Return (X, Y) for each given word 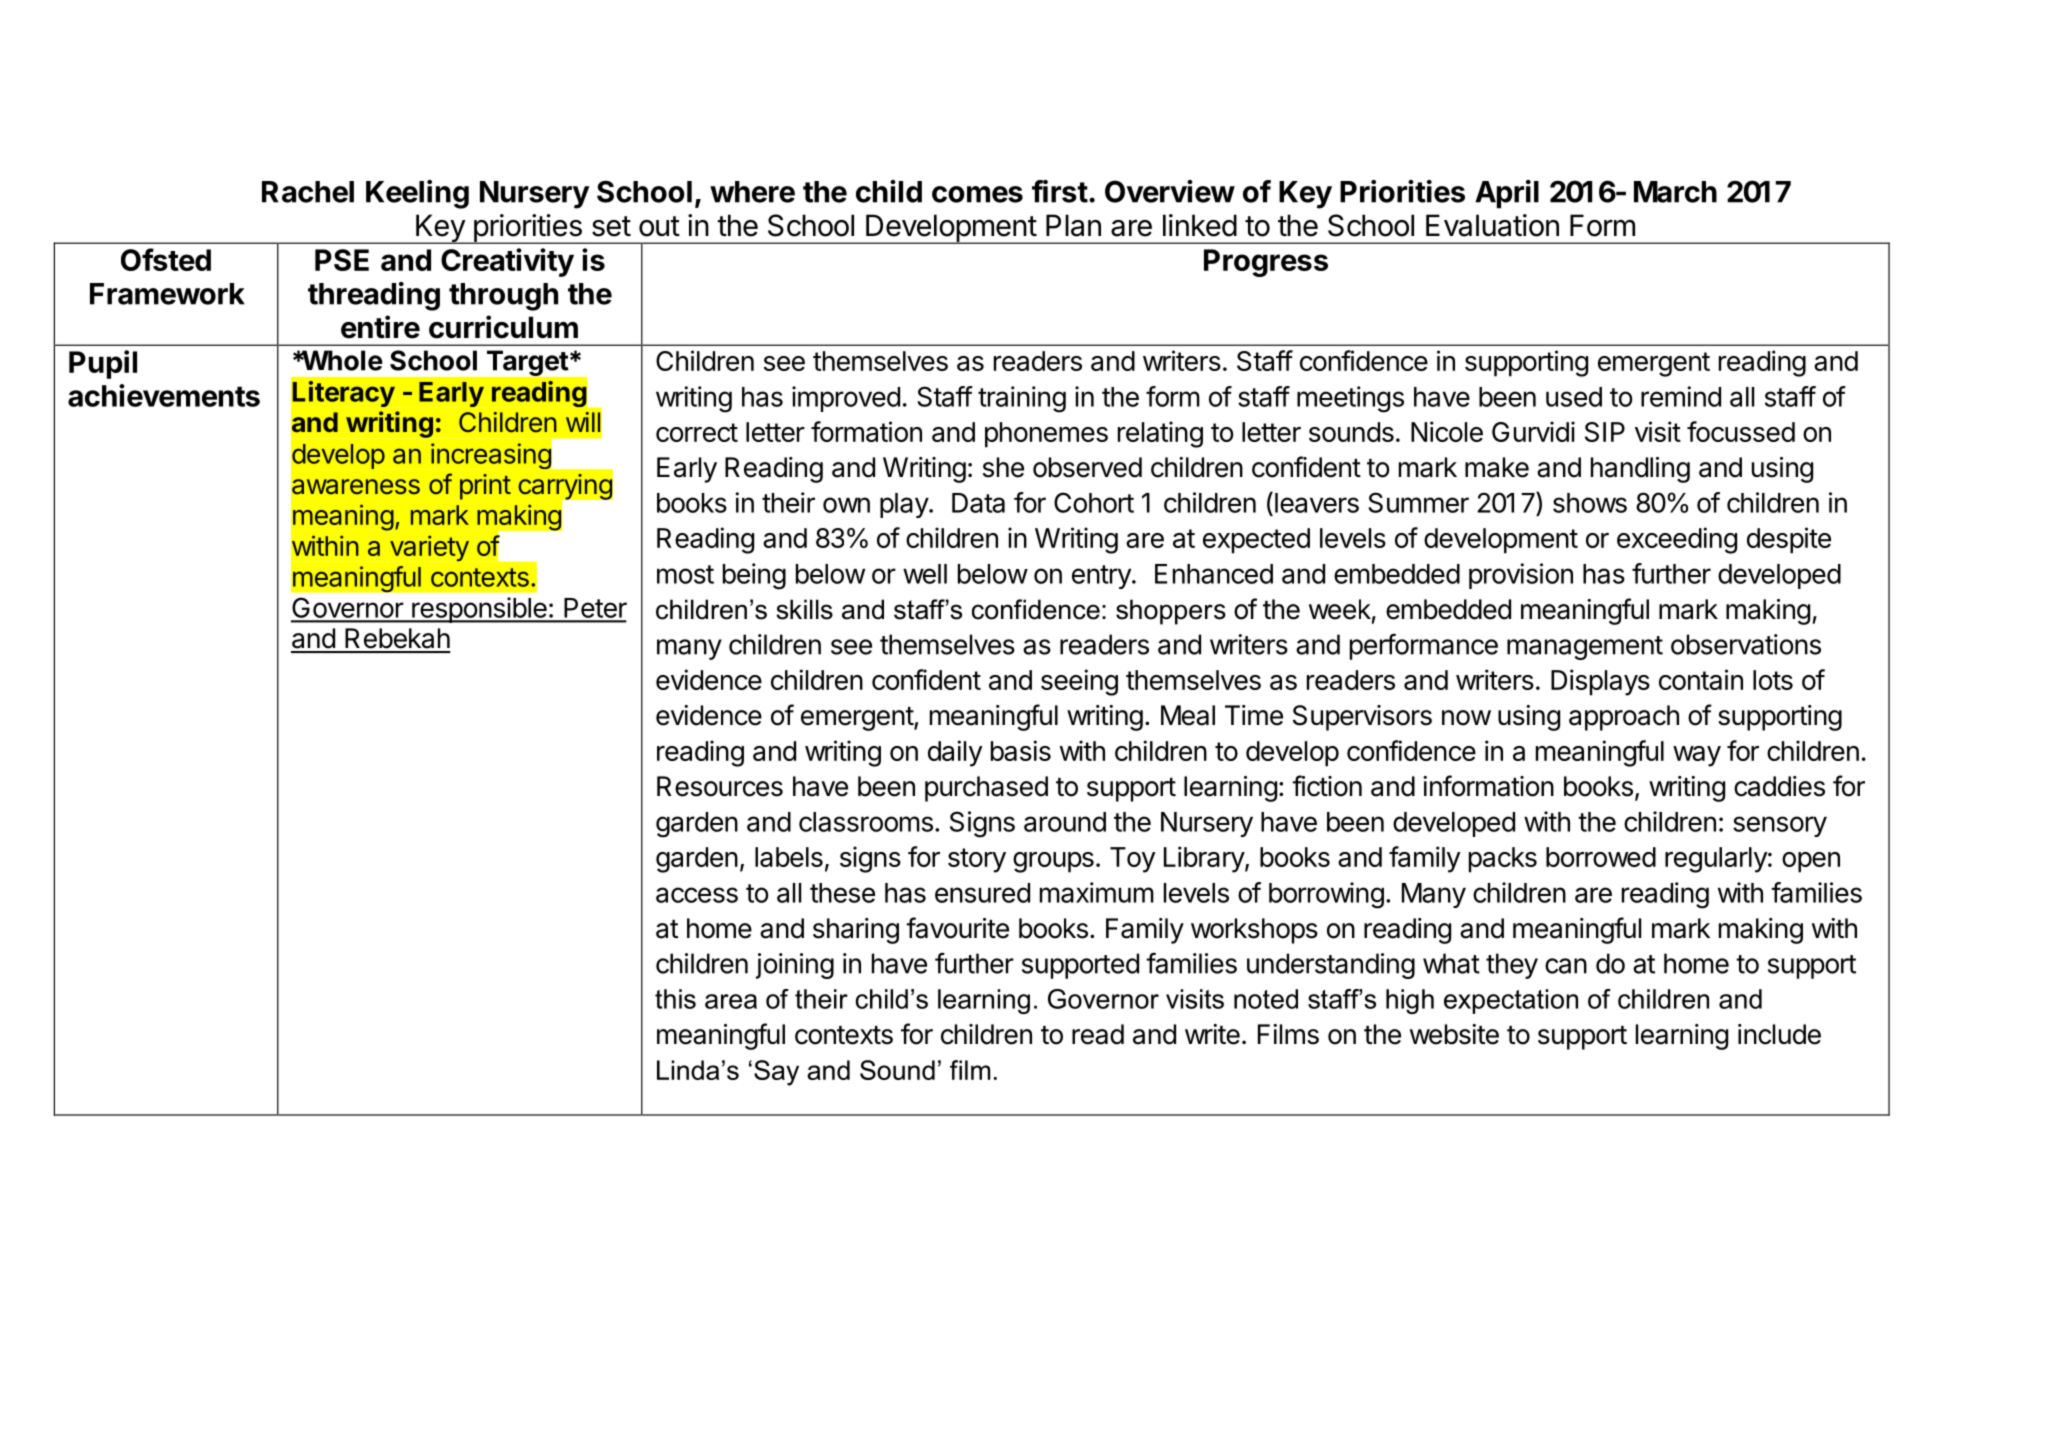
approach (1624, 718)
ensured (982, 893)
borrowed (1601, 857)
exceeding (1677, 540)
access (697, 895)
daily (955, 753)
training (1022, 399)
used (1574, 397)
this (675, 999)
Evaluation (1492, 225)
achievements (164, 395)
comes (977, 194)
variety (429, 548)
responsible (479, 610)
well (925, 574)
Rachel (308, 192)
